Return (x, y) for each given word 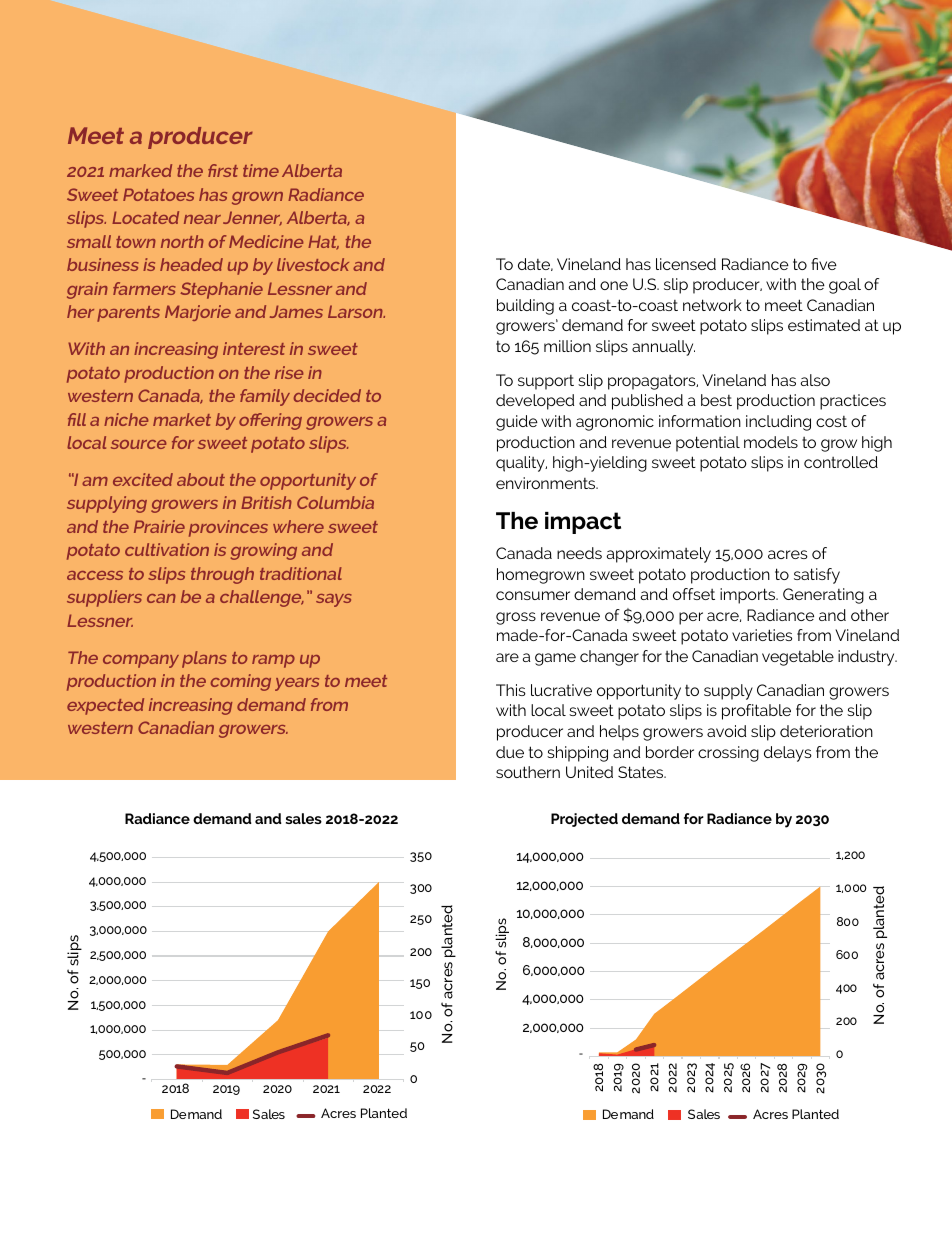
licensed (686, 264)
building (525, 307)
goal (845, 286)
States (642, 772)
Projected (584, 820)
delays (788, 754)
